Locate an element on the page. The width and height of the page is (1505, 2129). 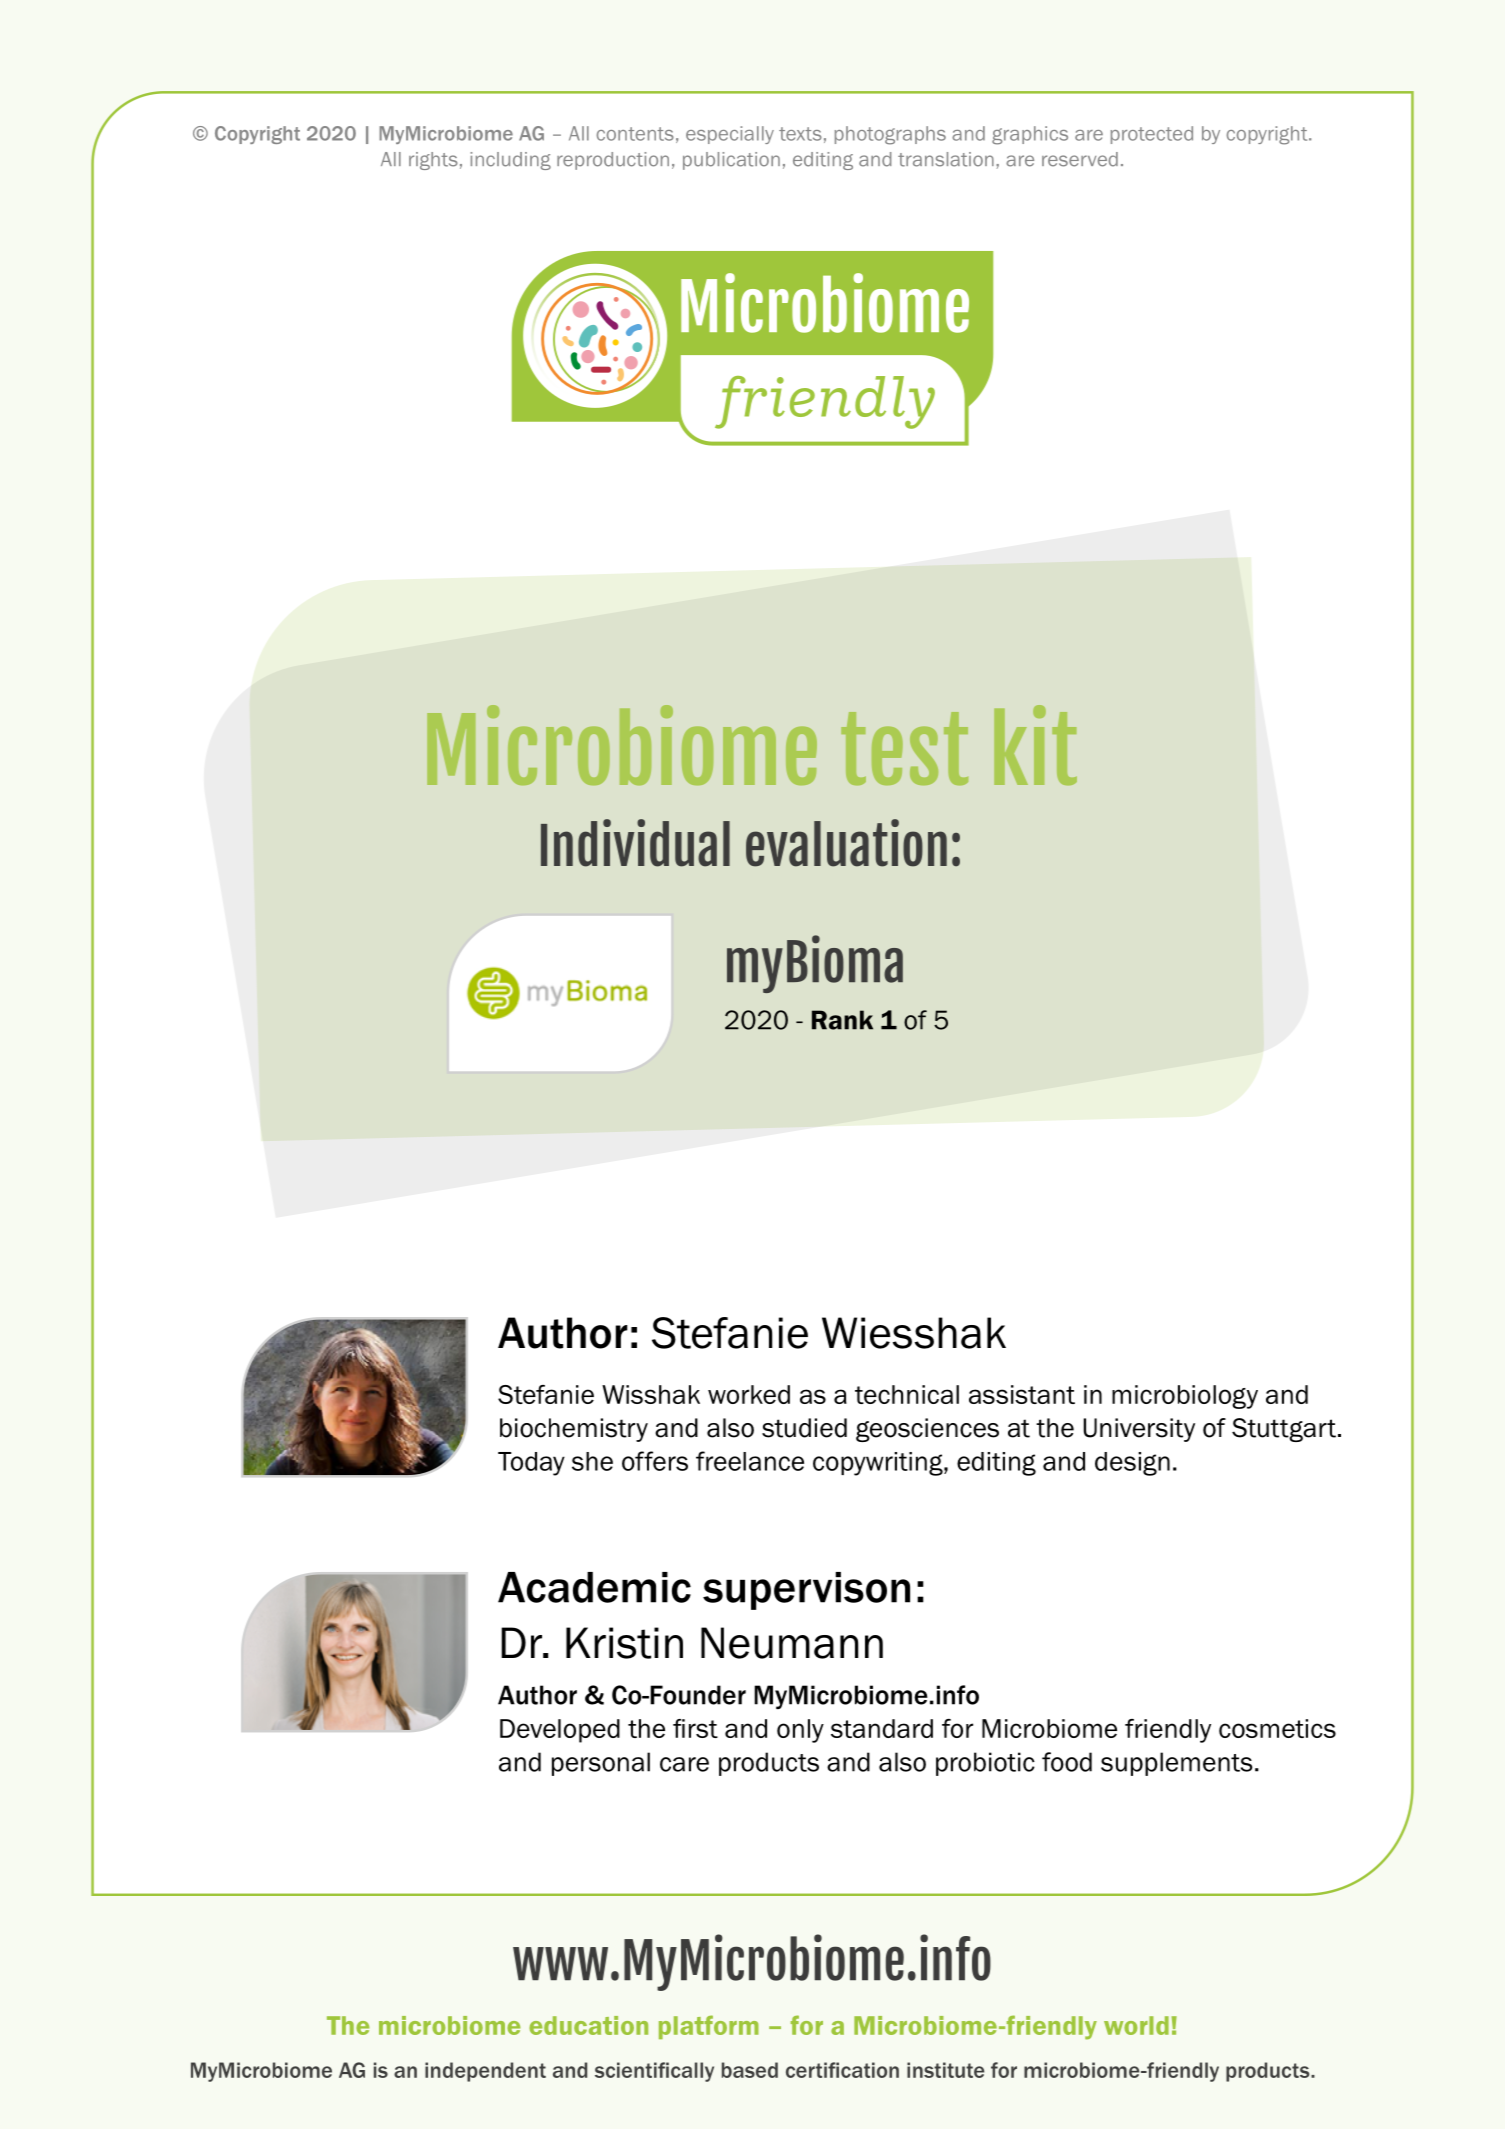
protected is located at coordinates (1152, 135).
